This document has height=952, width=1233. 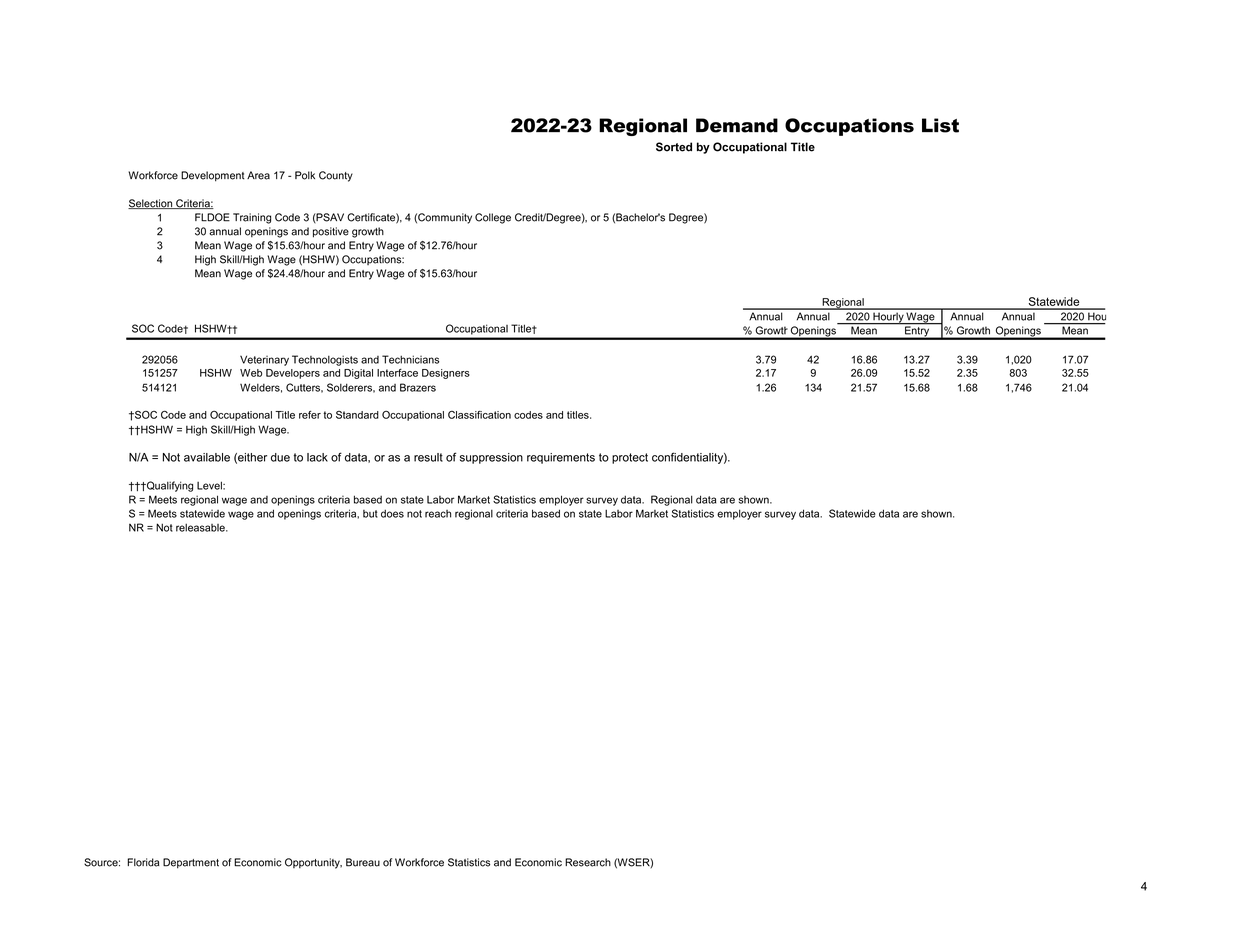 I want to click on List, so click(x=940, y=125).
